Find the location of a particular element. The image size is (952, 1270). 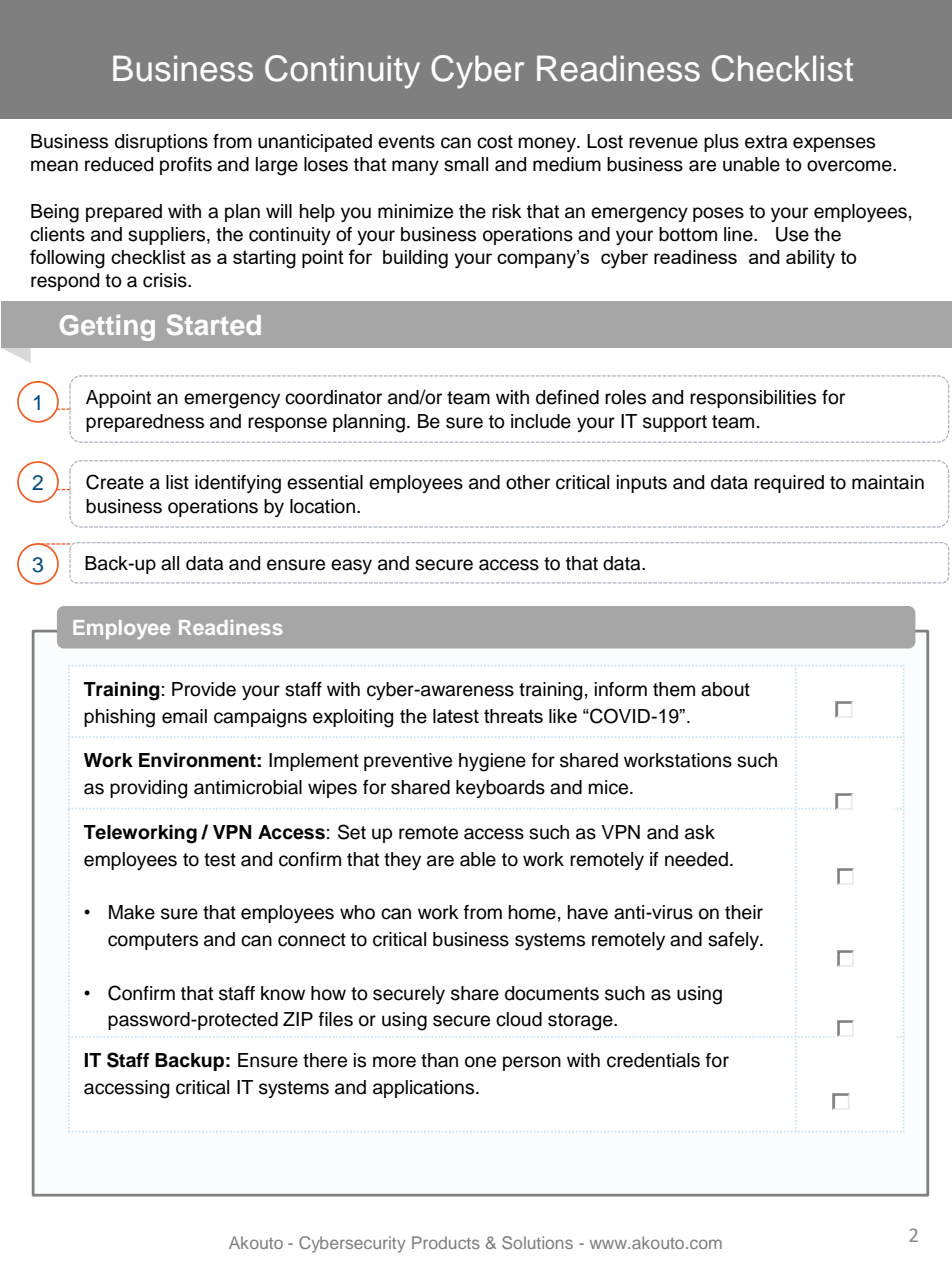

required is located at coordinates (789, 484).
